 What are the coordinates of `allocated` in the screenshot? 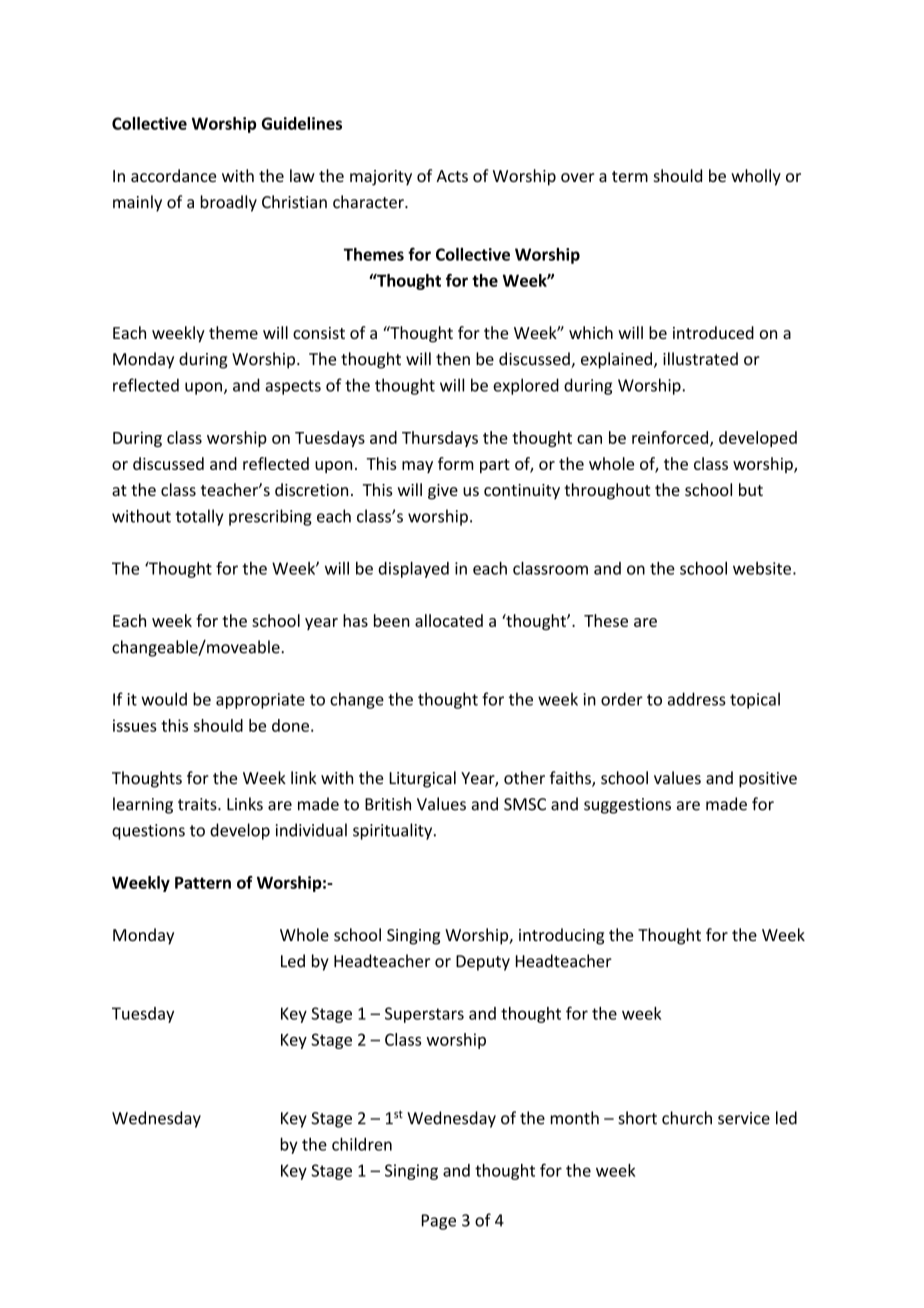 It's located at (449, 620).
